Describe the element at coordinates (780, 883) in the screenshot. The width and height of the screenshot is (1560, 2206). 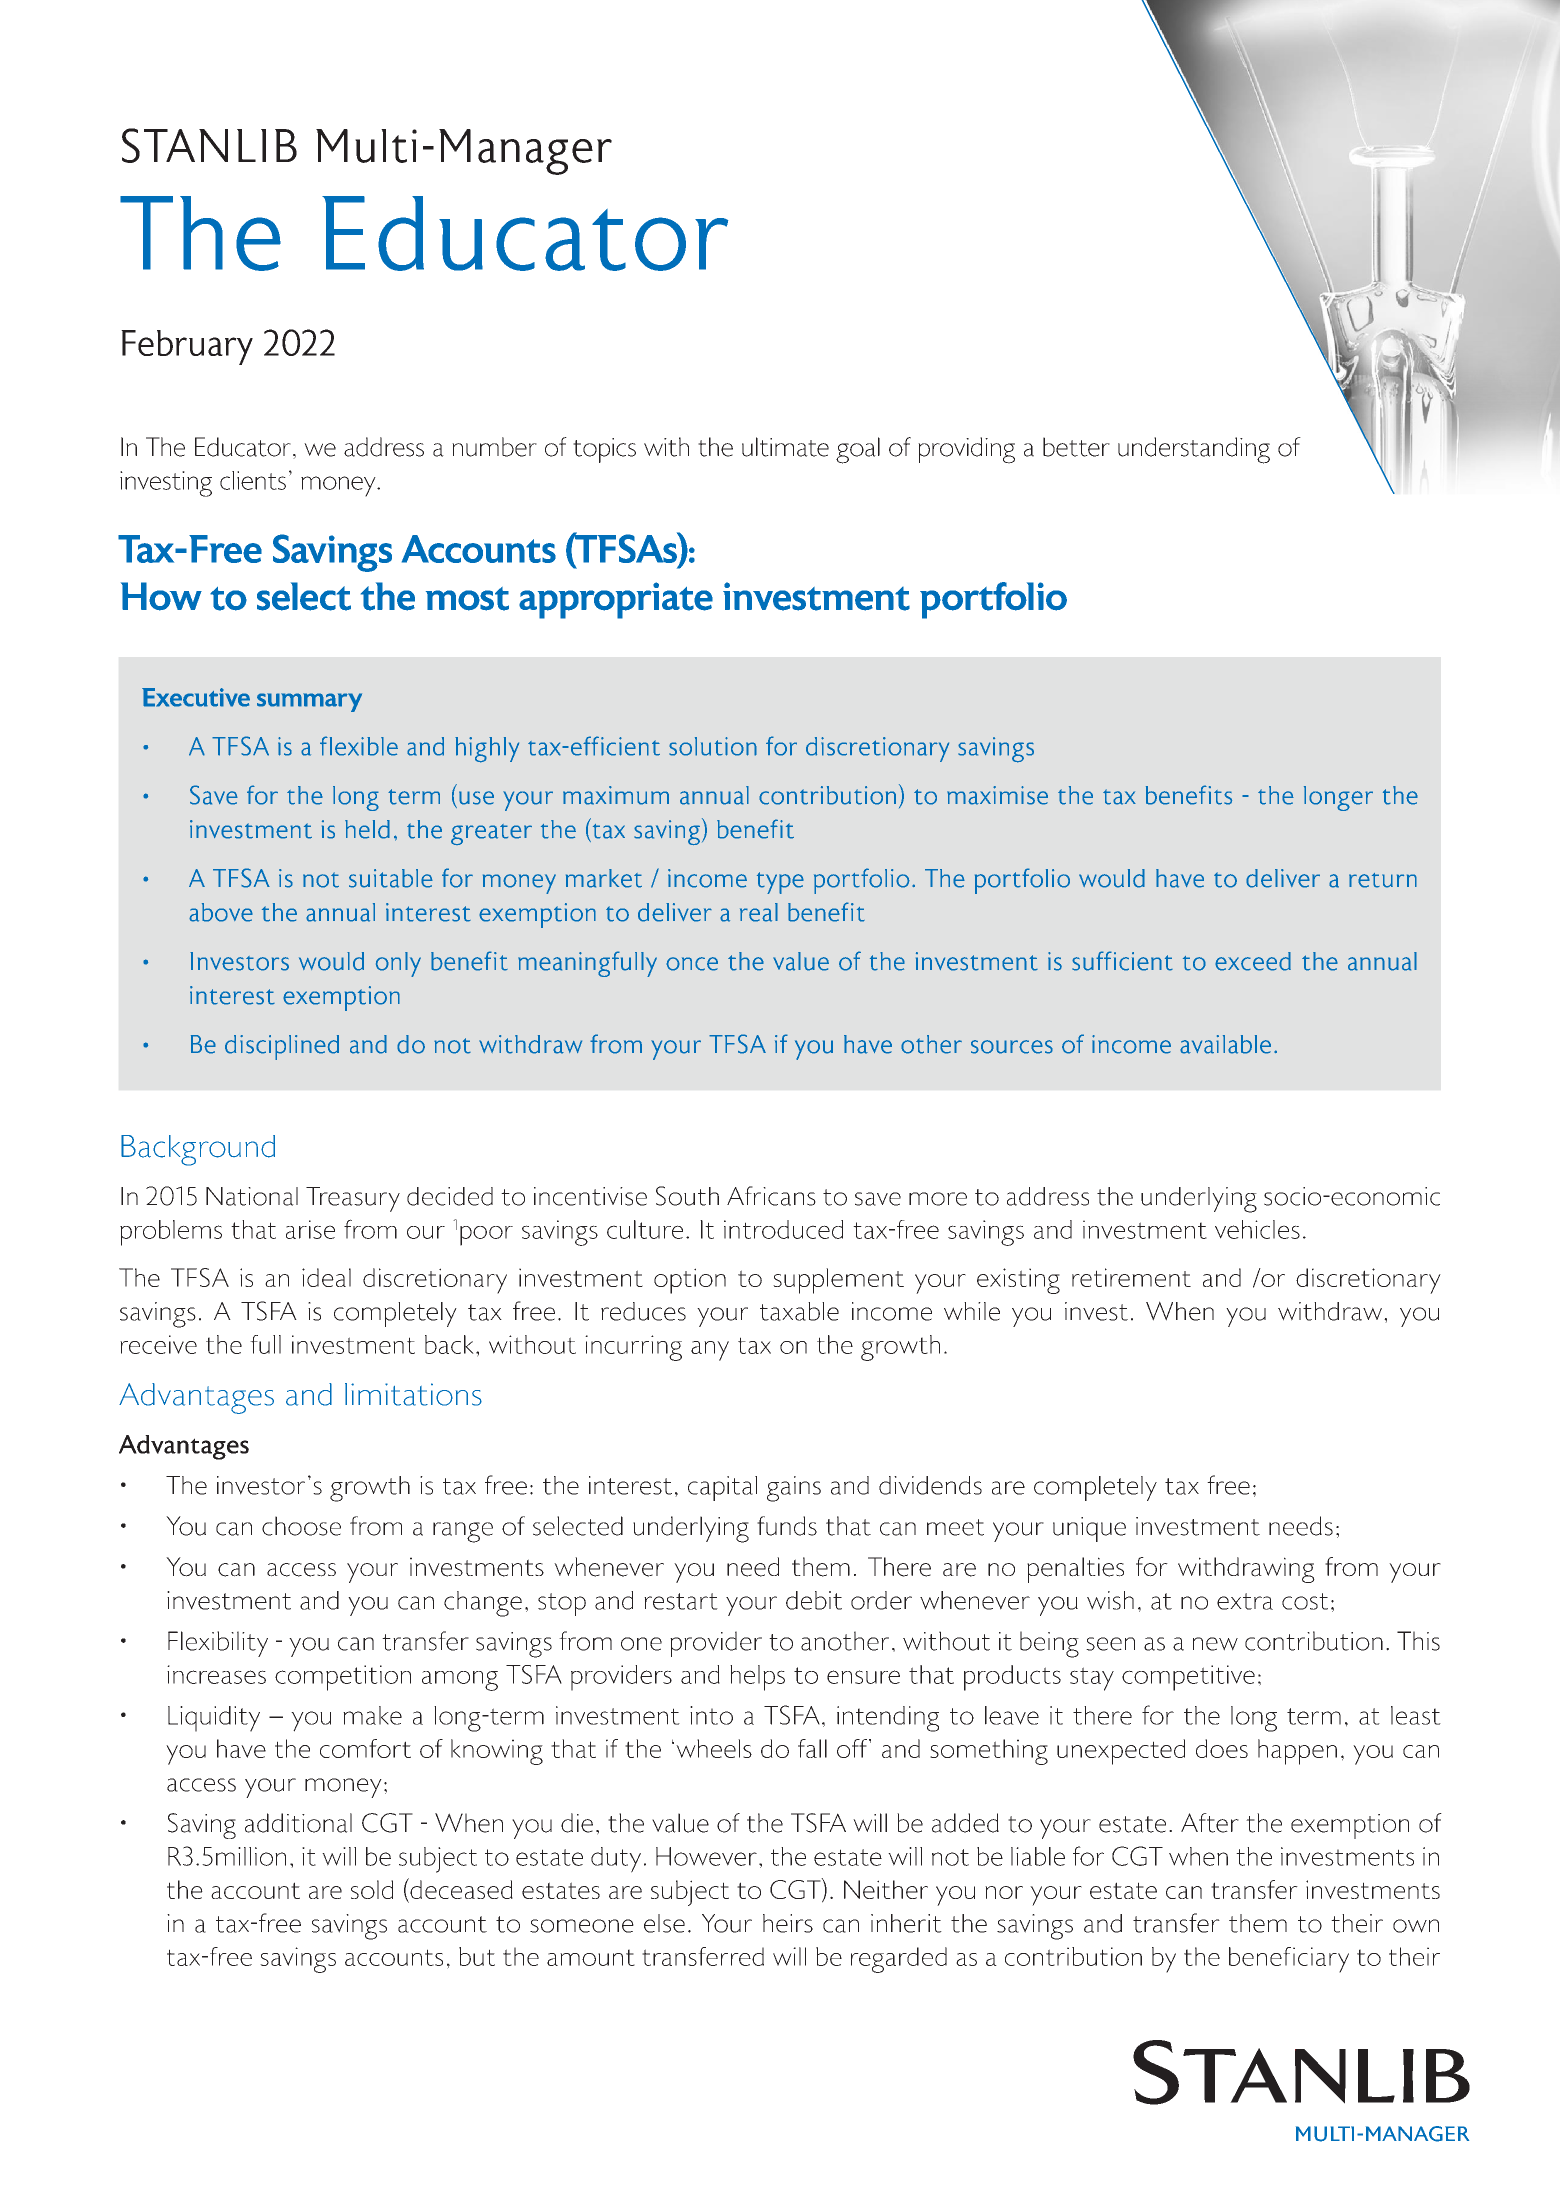
I see `type` at that location.
